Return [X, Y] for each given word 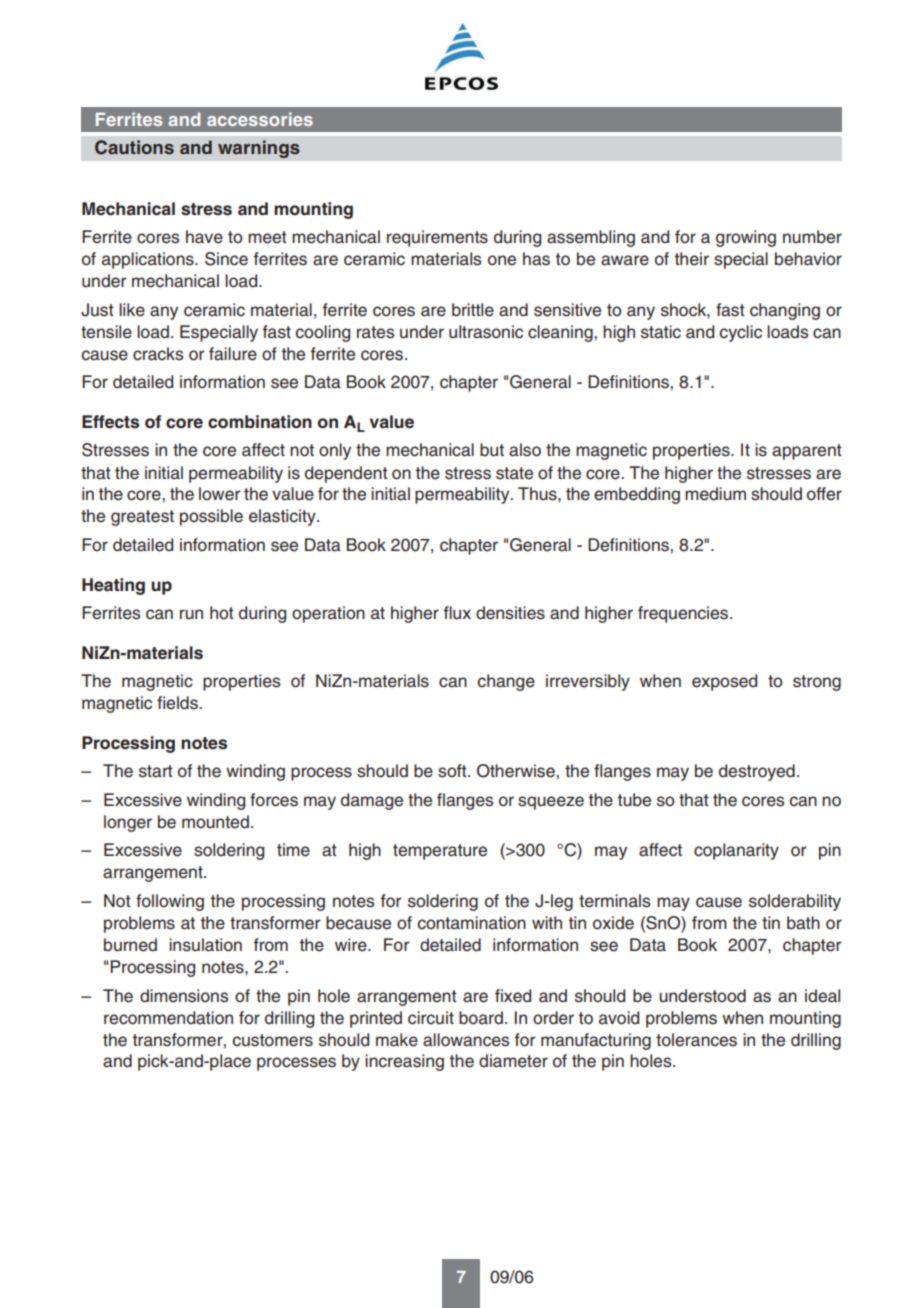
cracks [158, 354]
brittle [473, 310]
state [514, 473]
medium [715, 494]
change [506, 682]
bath [803, 923]
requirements [437, 238]
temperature [440, 852]
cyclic [740, 333]
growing [746, 238]
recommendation [168, 1018]
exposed [724, 682]
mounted [215, 822]
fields [178, 703]
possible [211, 517]
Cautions [134, 147]
